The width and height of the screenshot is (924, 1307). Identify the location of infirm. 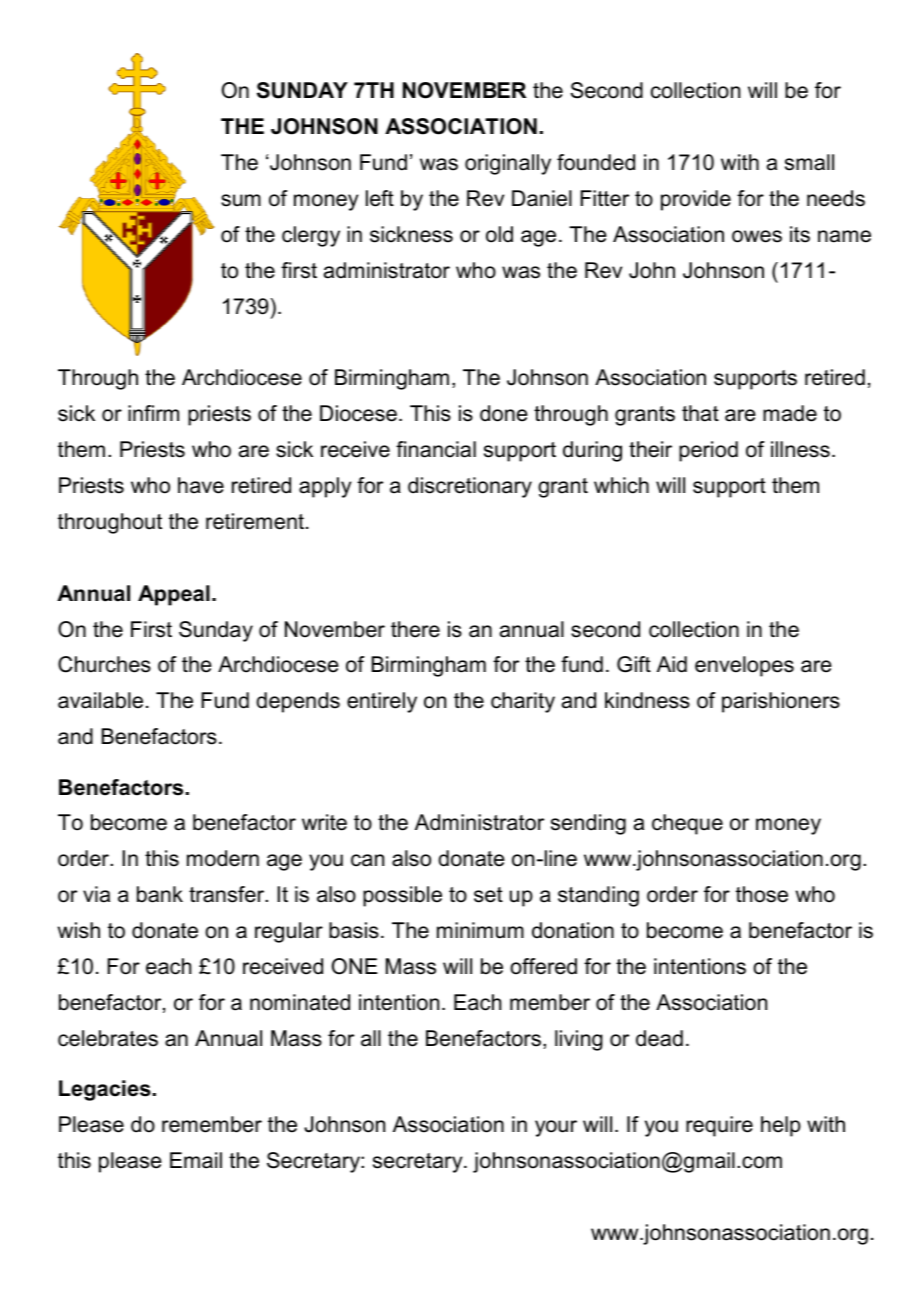
(153, 413).
